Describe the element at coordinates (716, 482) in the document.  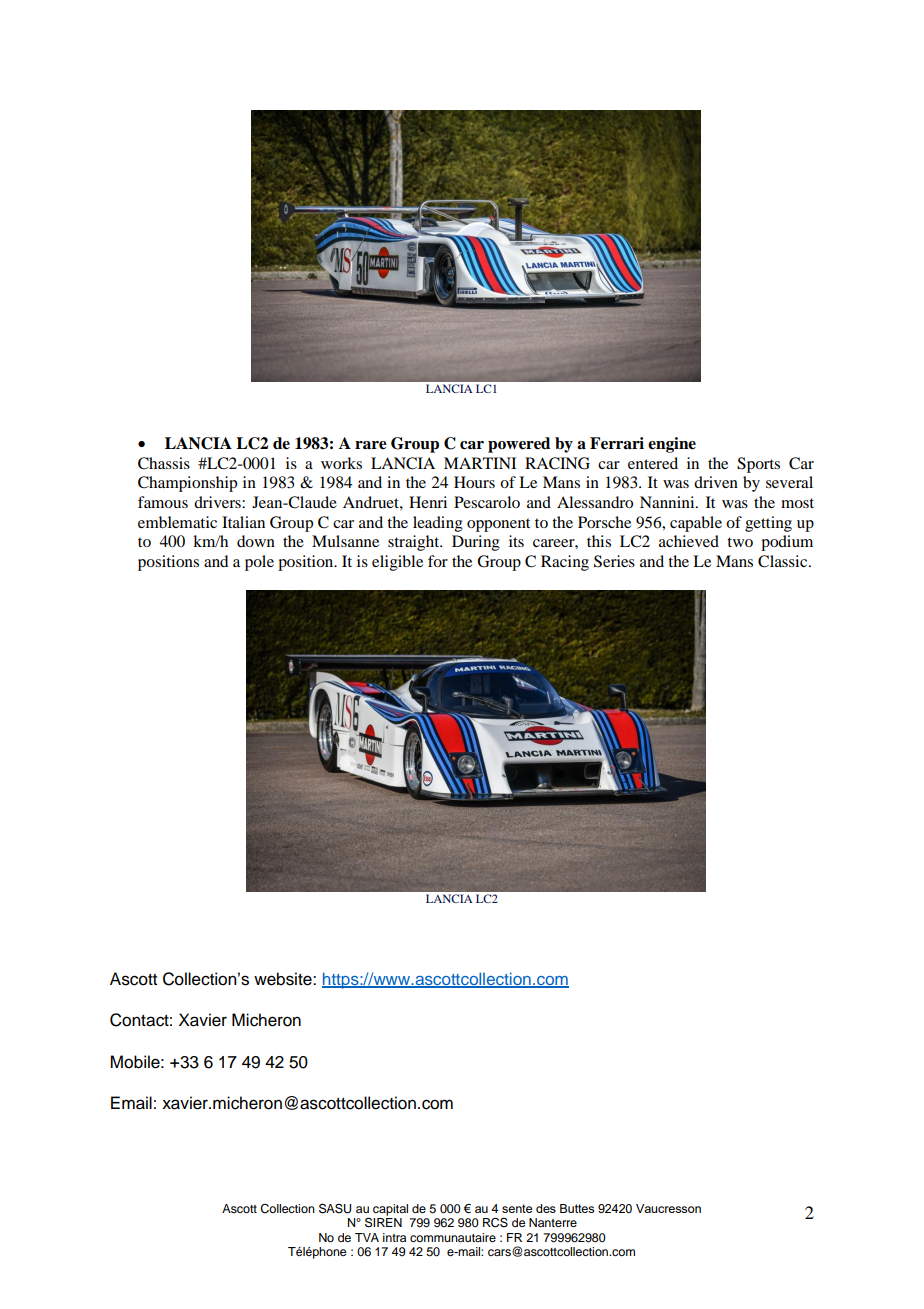
I see `driven` at that location.
